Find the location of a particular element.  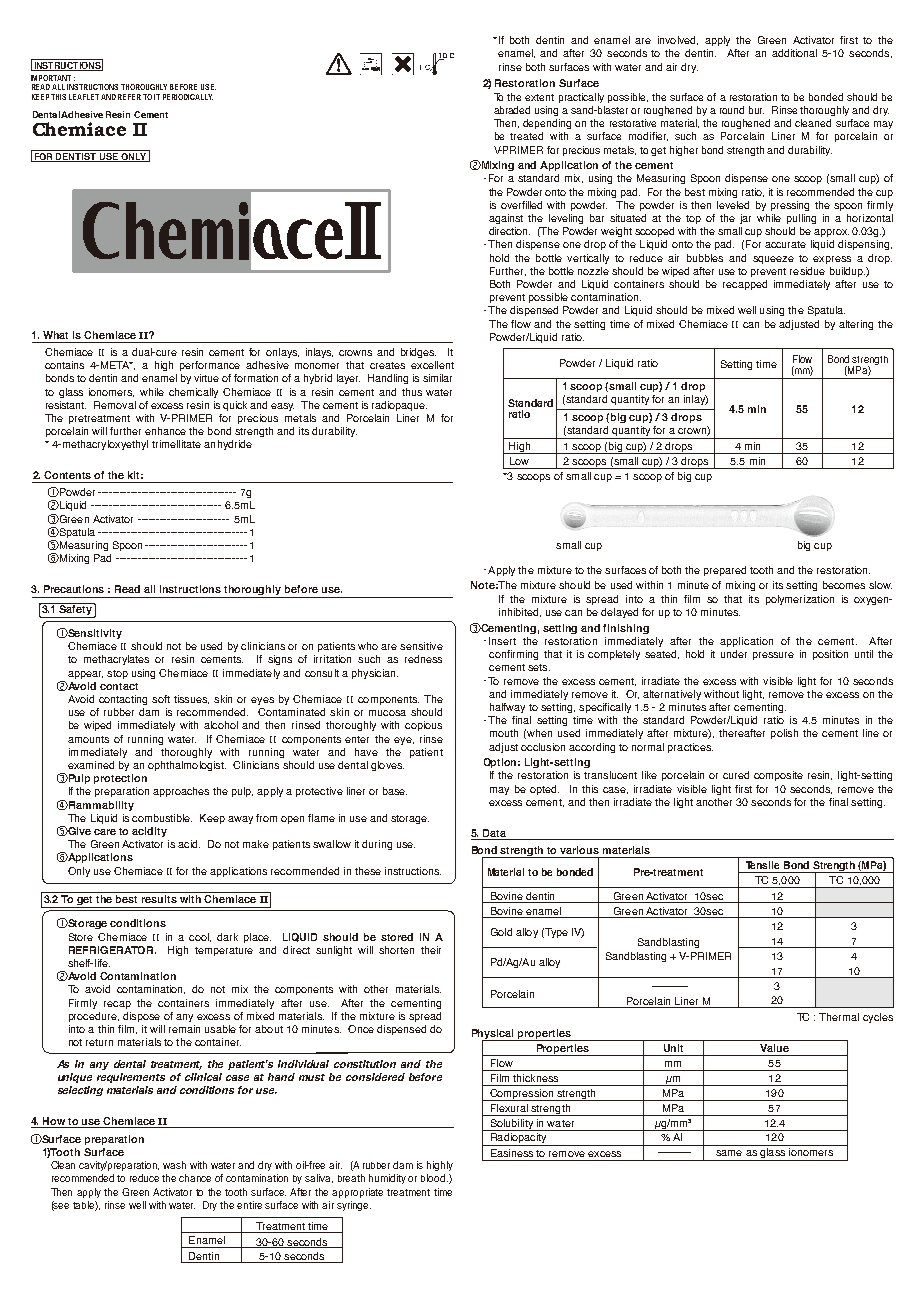

REFER is located at coordinates (129, 97).
